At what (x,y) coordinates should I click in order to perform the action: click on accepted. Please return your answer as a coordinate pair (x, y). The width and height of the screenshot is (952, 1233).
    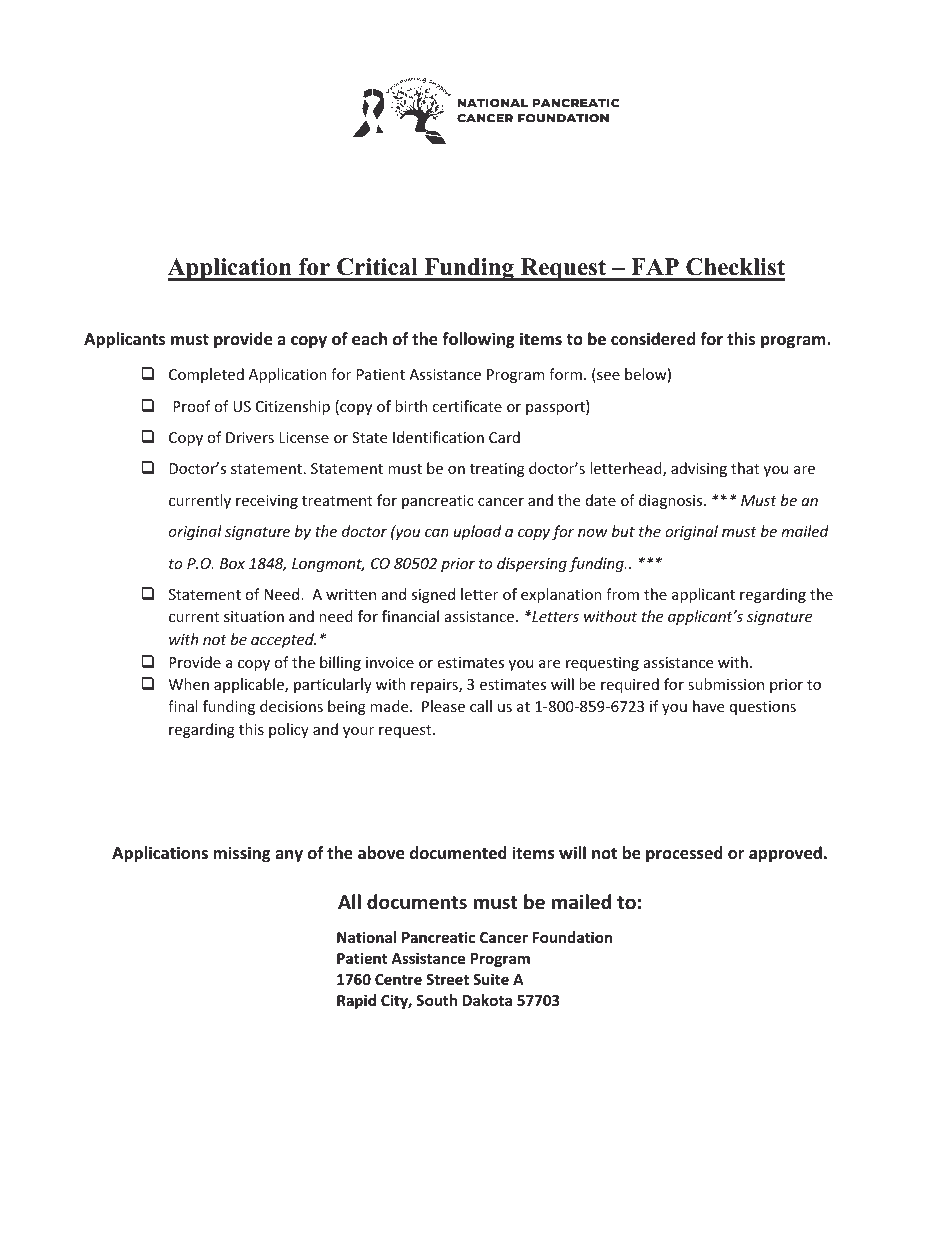
    Looking at the image, I should click on (283, 640).
